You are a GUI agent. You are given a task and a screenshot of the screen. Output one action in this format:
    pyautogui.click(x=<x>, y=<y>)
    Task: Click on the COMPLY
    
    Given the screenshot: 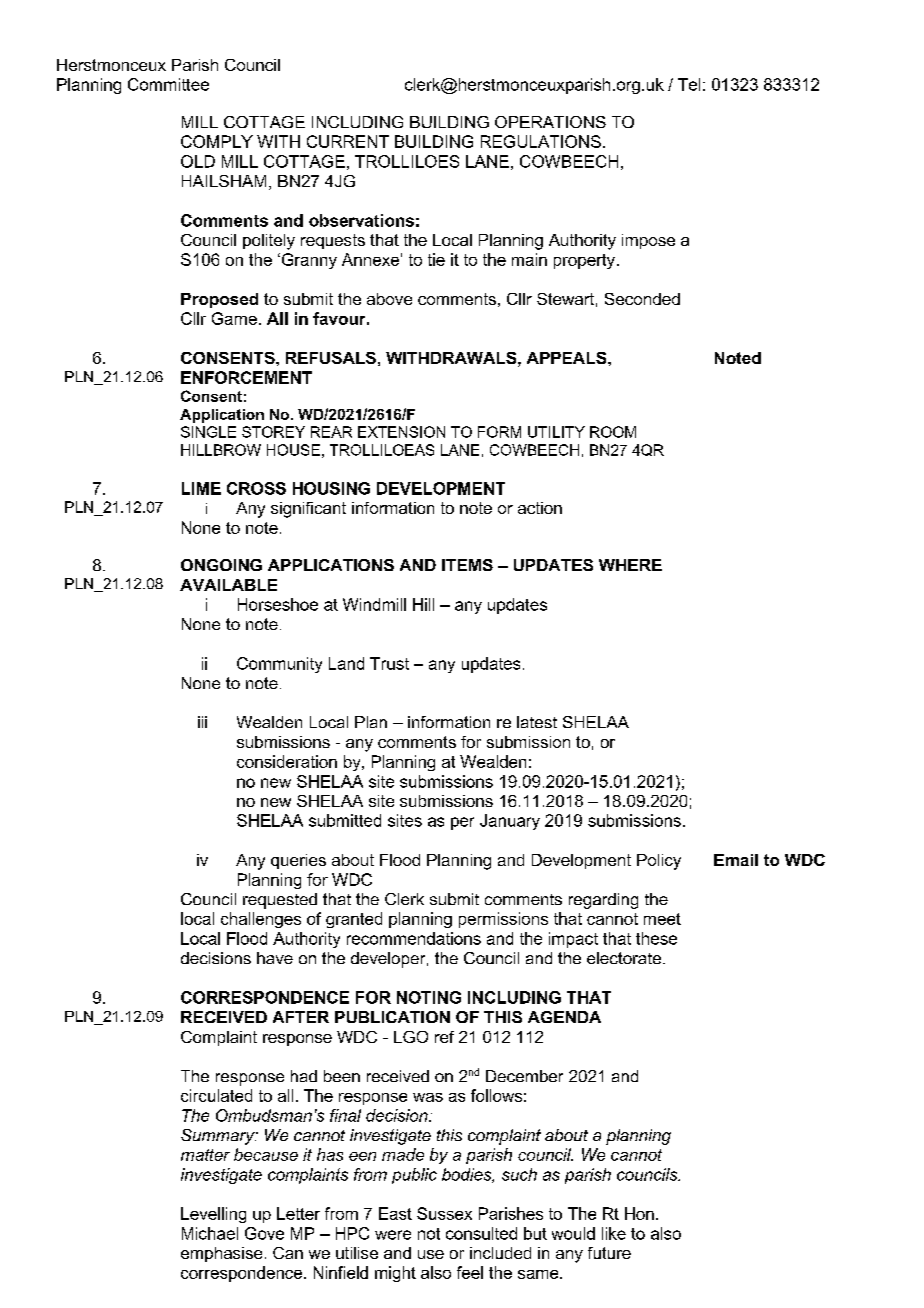 What is the action you would take?
    pyautogui.click(x=217, y=141)
